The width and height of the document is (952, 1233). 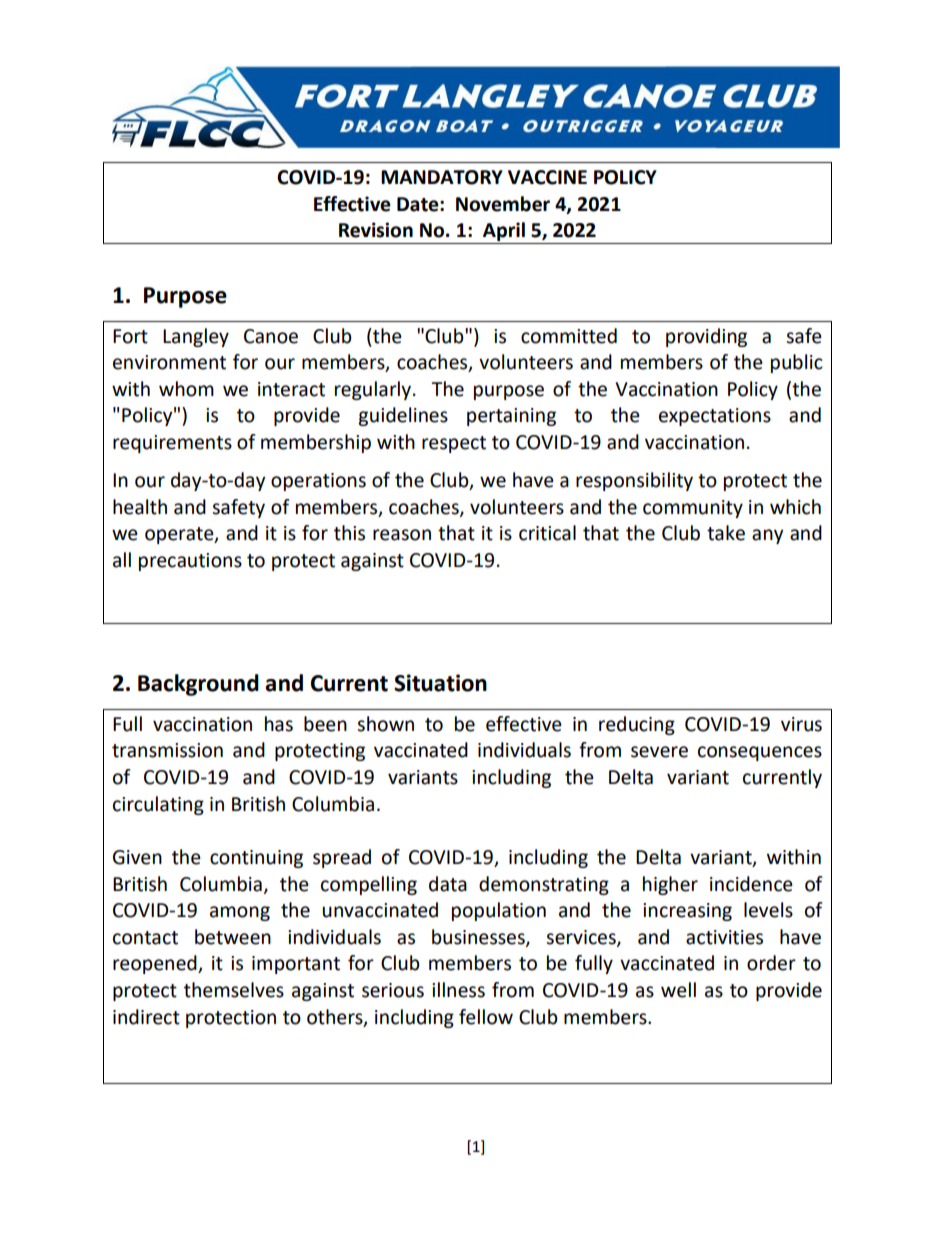 I want to click on respect, so click(x=454, y=444).
